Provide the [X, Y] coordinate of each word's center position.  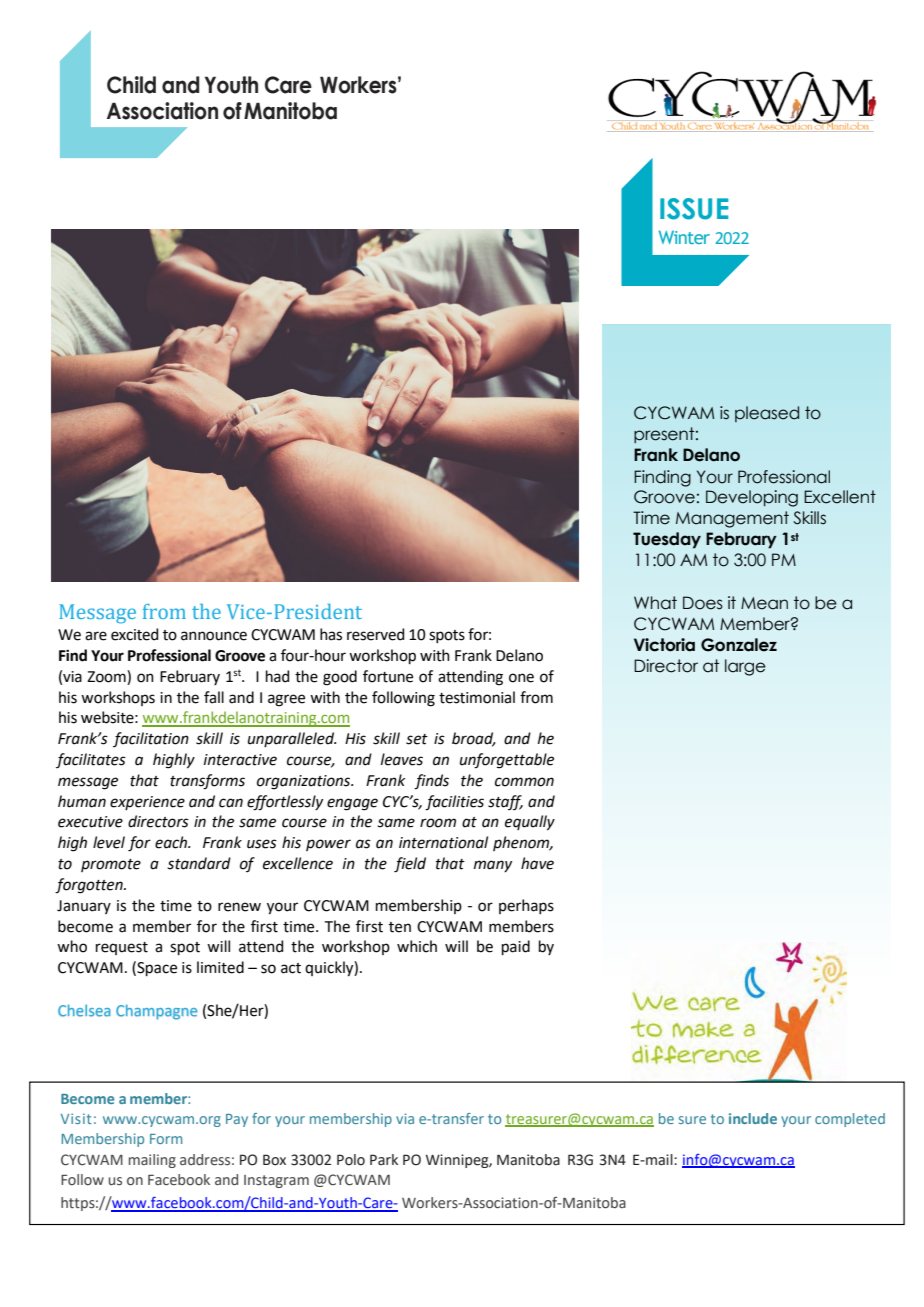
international [443, 842]
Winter [684, 237]
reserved [375, 634]
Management [732, 519]
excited [134, 634]
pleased [767, 414]
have [537, 863]
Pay [237, 1120]
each [172, 842]
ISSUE [694, 209]
